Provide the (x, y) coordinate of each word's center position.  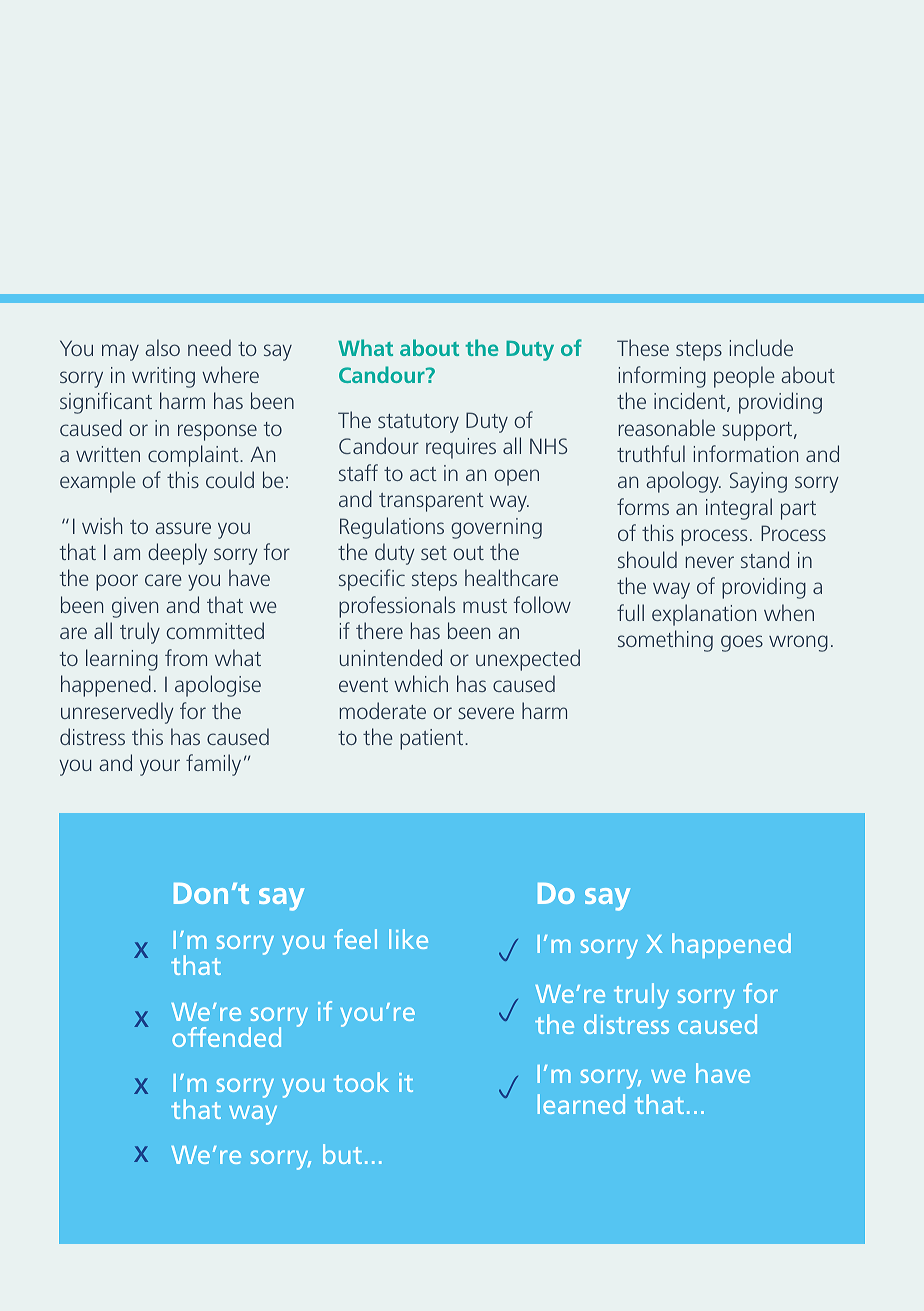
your (160, 767)
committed (215, 630)
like (408, 939)
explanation (704, 615)
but (342, 1154)
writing (163, 377)
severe (486, 713)
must (485, 606)
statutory (418, 423)
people (744, 377)
